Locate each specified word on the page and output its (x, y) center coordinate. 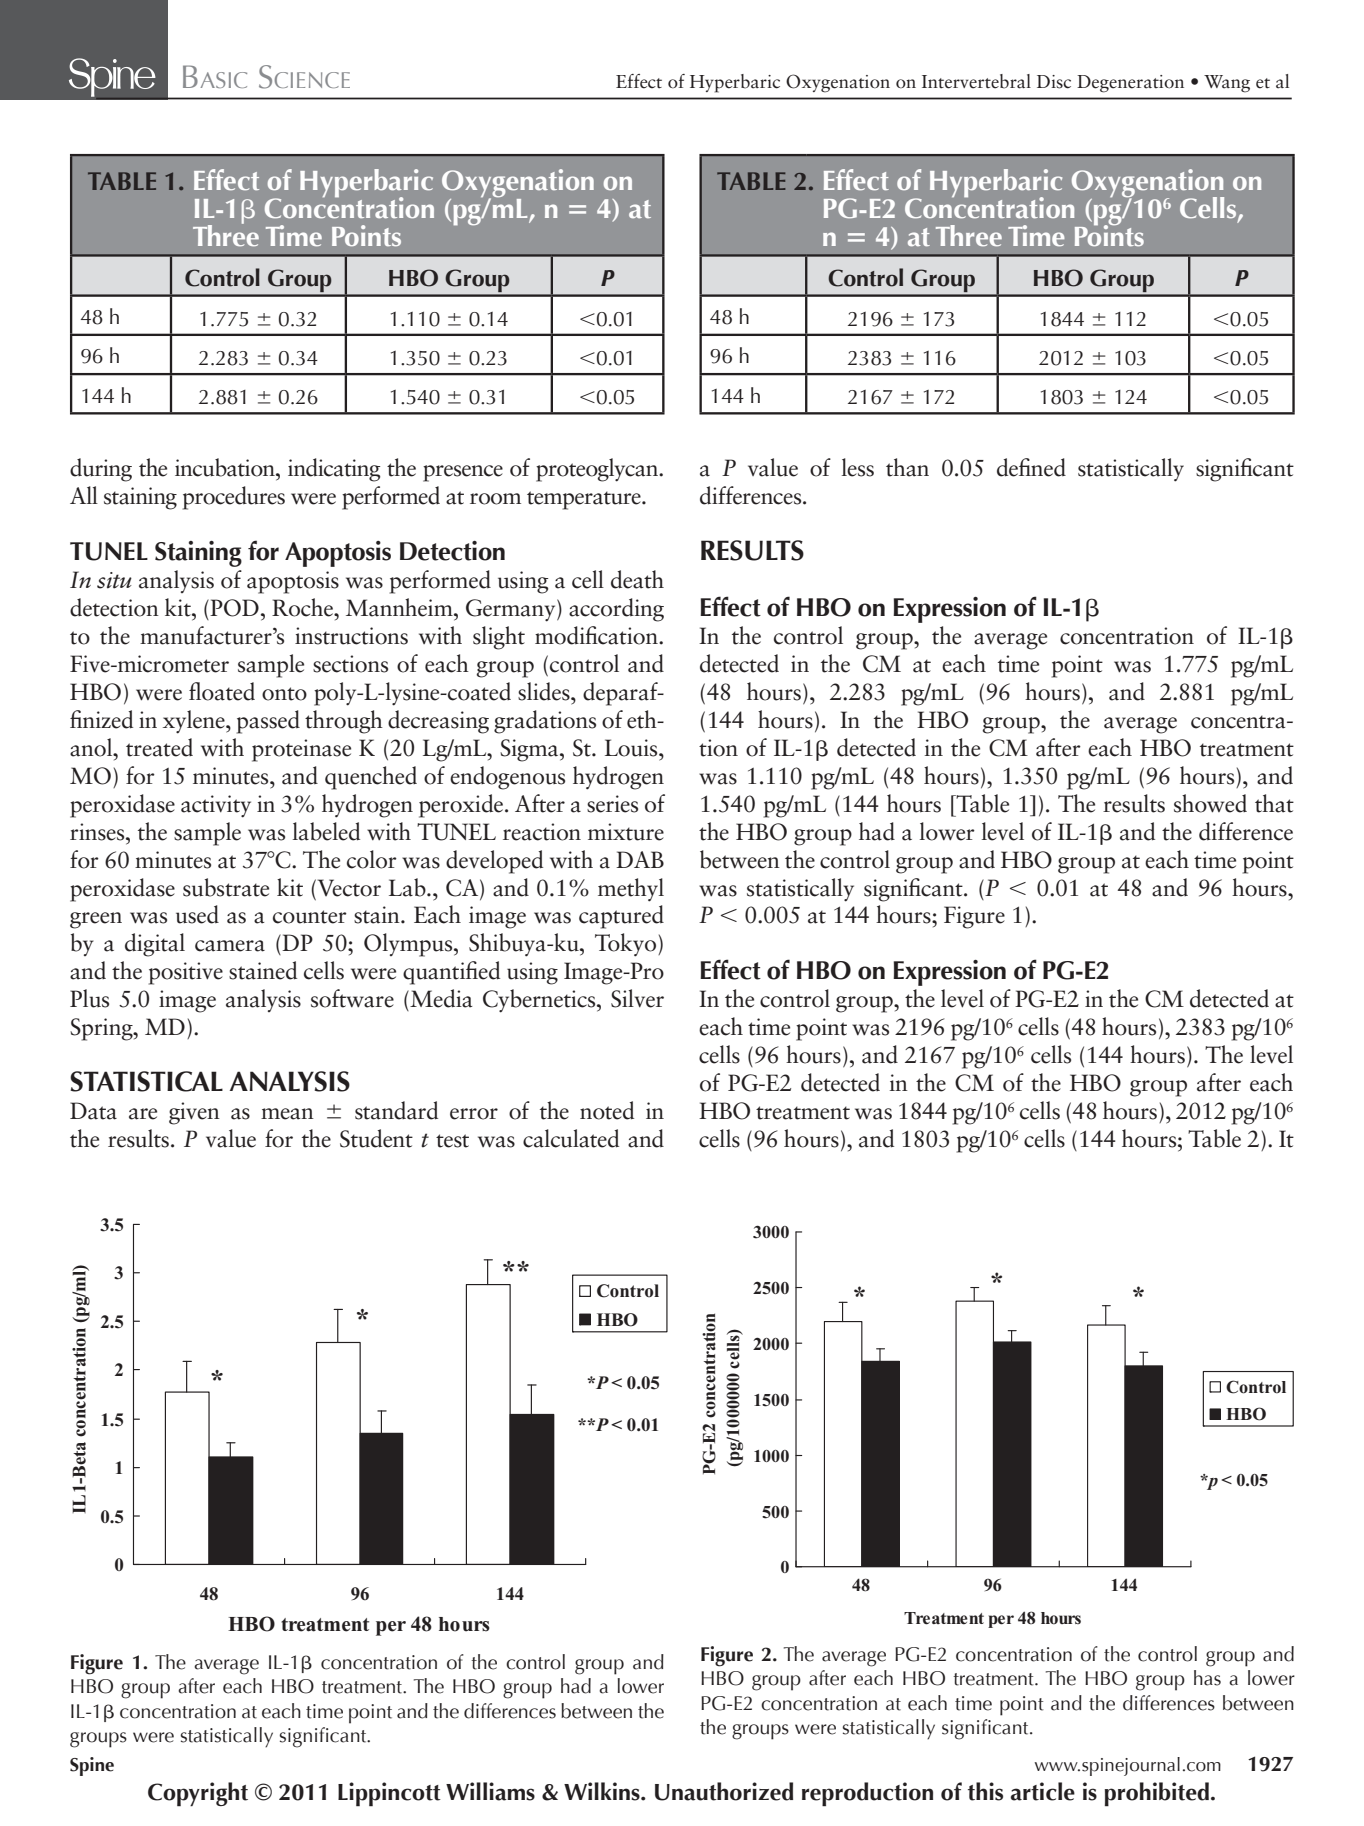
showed (1210, 803)
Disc (1054, 82)
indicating (334, 470)
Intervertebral (976, 81)
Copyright (198, 1794)
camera (230, 946)
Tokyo (627, 945)
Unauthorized (724, 1791)
